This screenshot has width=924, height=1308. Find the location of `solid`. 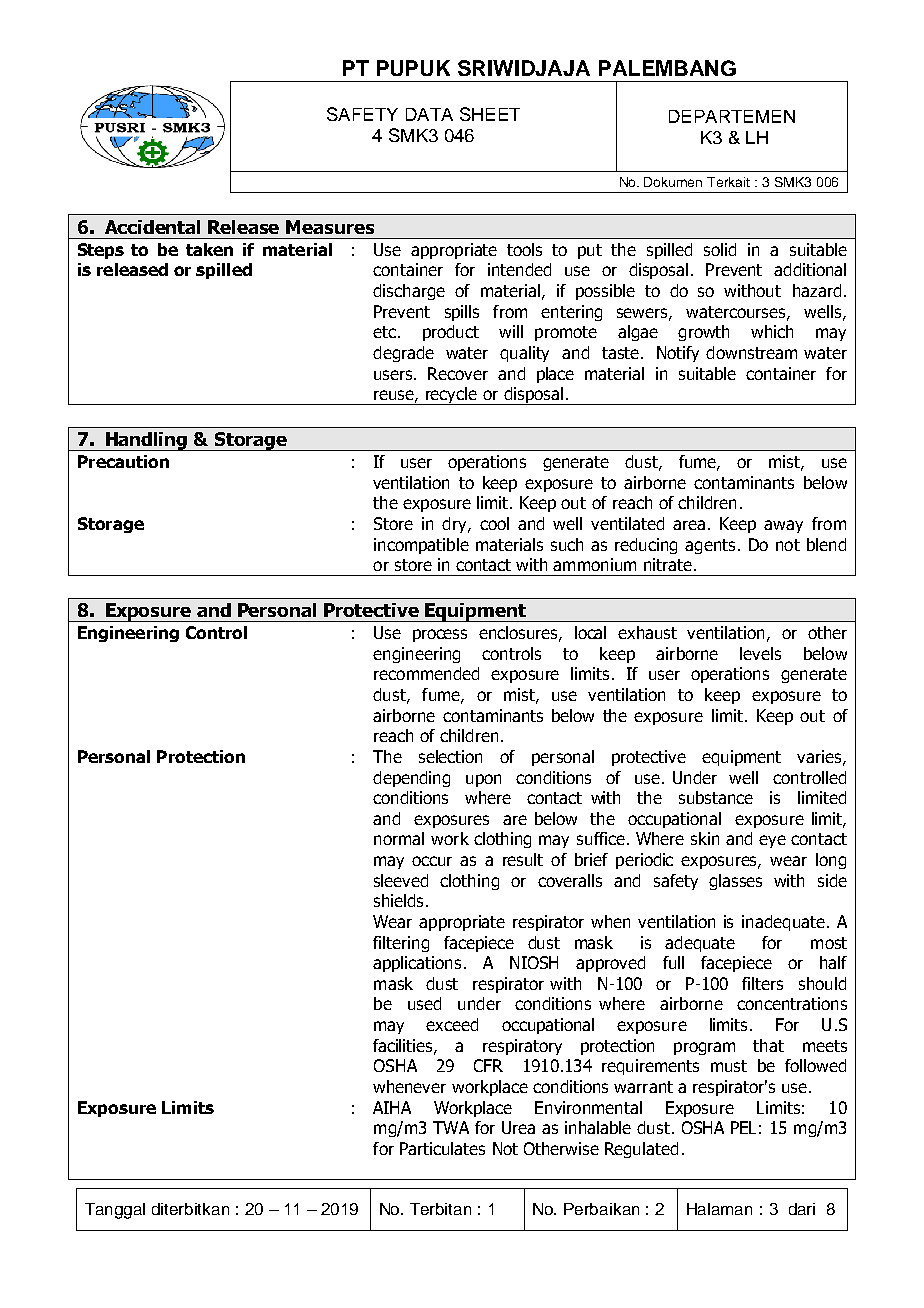

solid is located at coordinates (720, 249).
